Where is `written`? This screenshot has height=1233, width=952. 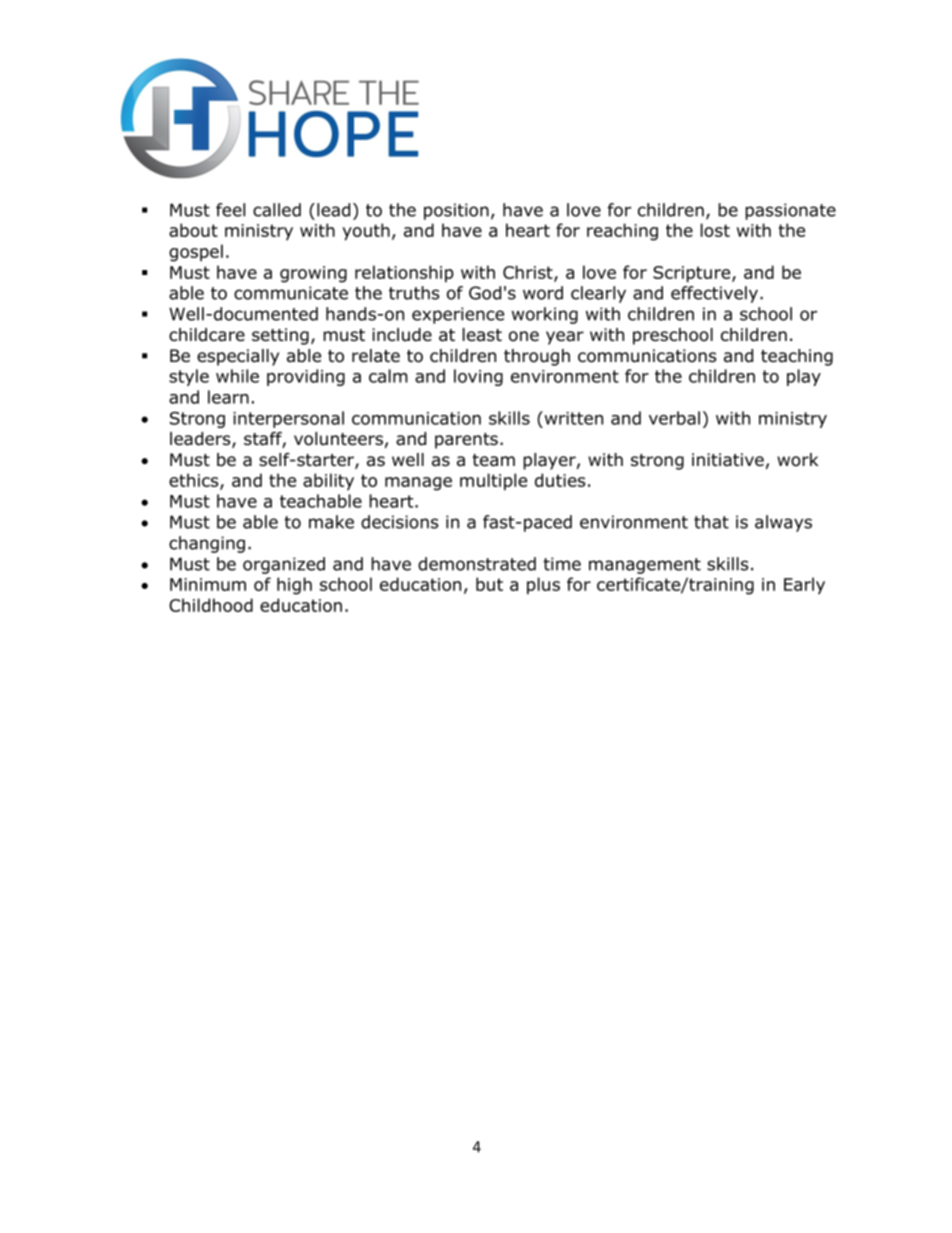 written is located at coordinates (572, 418).
